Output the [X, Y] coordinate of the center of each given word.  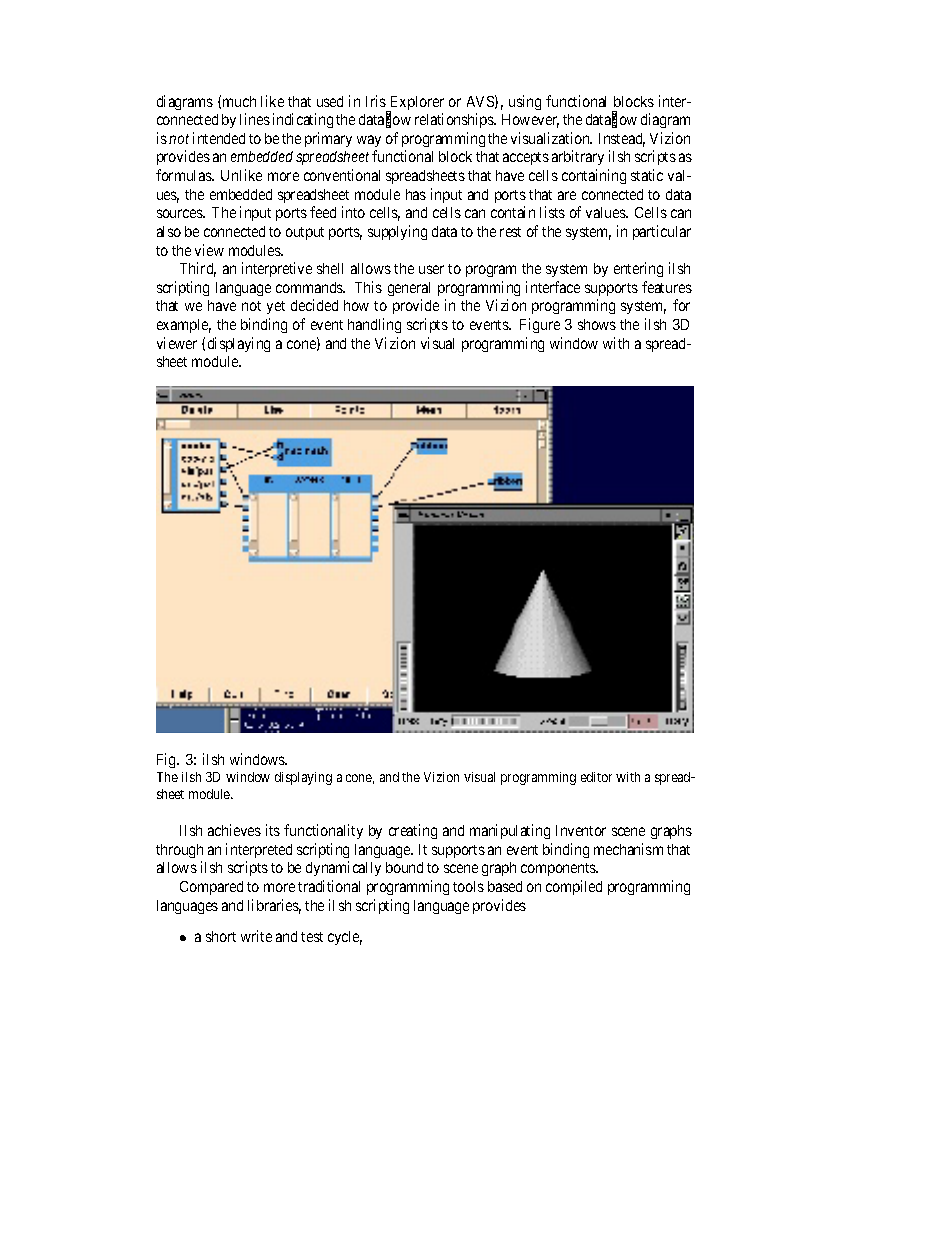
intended [219, 138]
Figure [540, 325]
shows [597, 324]
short [221, 936]
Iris [376, 101]
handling [374, 325]
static [647, 175]
